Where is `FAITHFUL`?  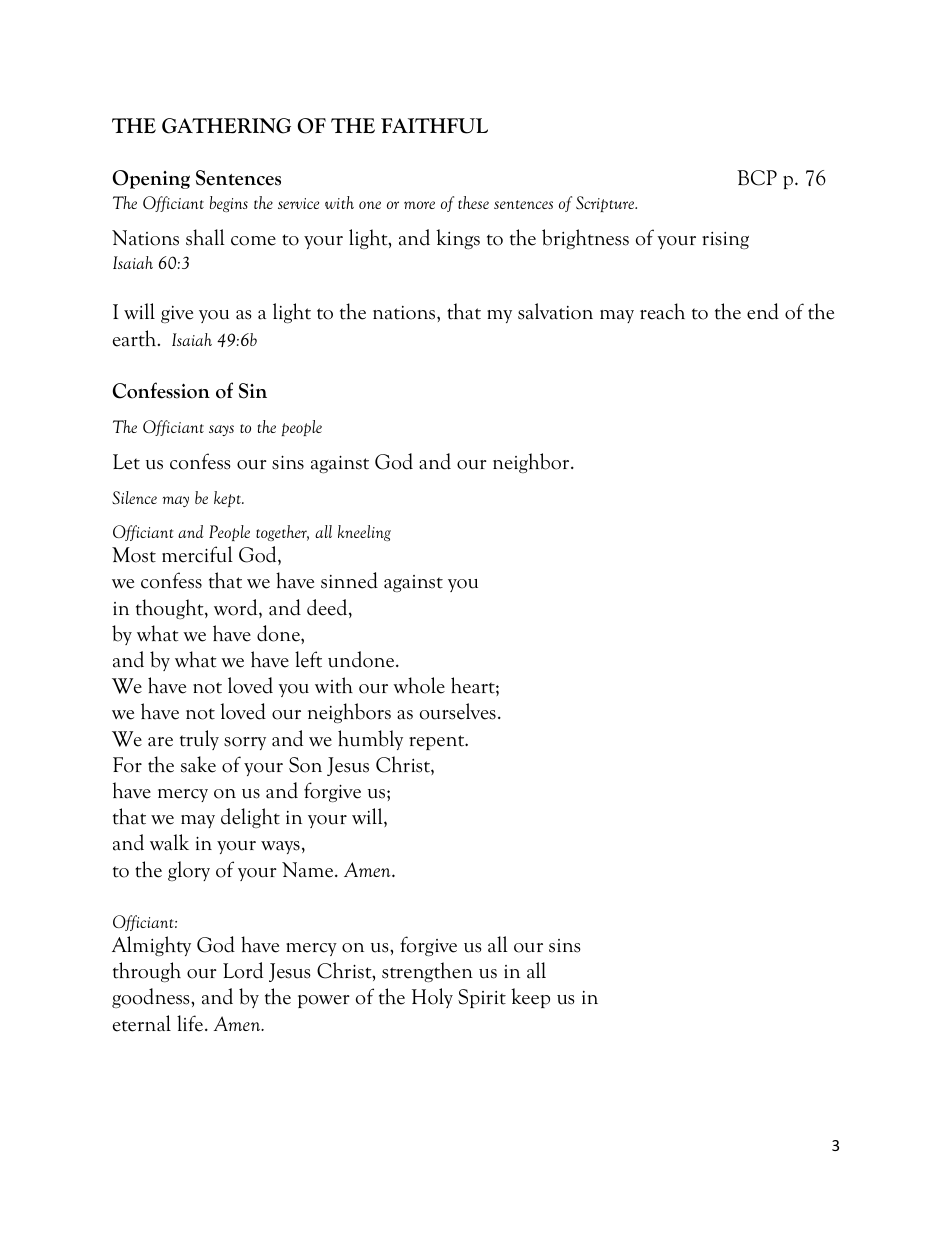 FAITHFUL is located at coordinates (434, 126).
